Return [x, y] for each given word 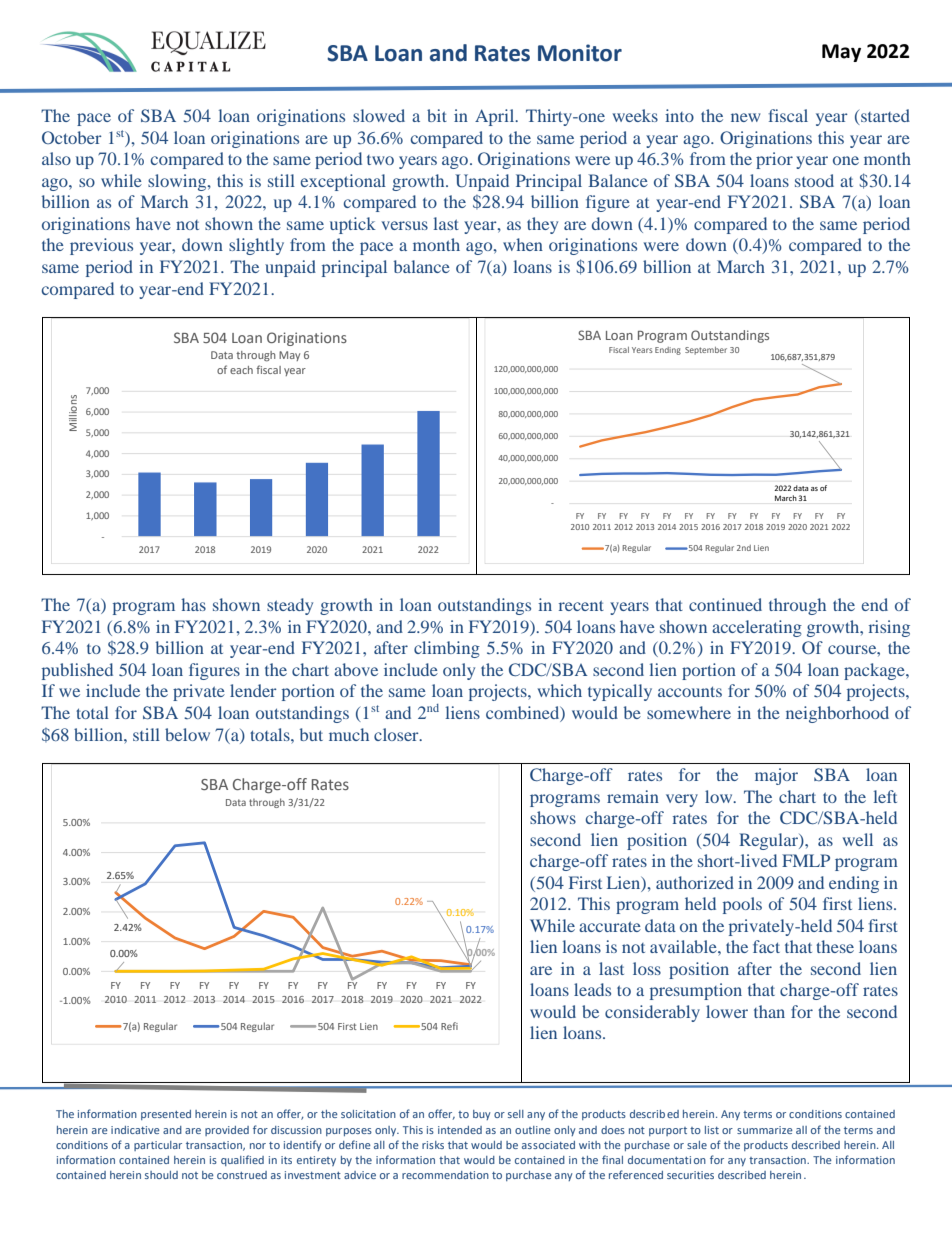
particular [158, 1146]
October [72, 137]
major [776, 776]
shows [553, 817]
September [706, 351]
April [496, 117]
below [187, 734]
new [745, 117]
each [241, 370]
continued [725, 604]
